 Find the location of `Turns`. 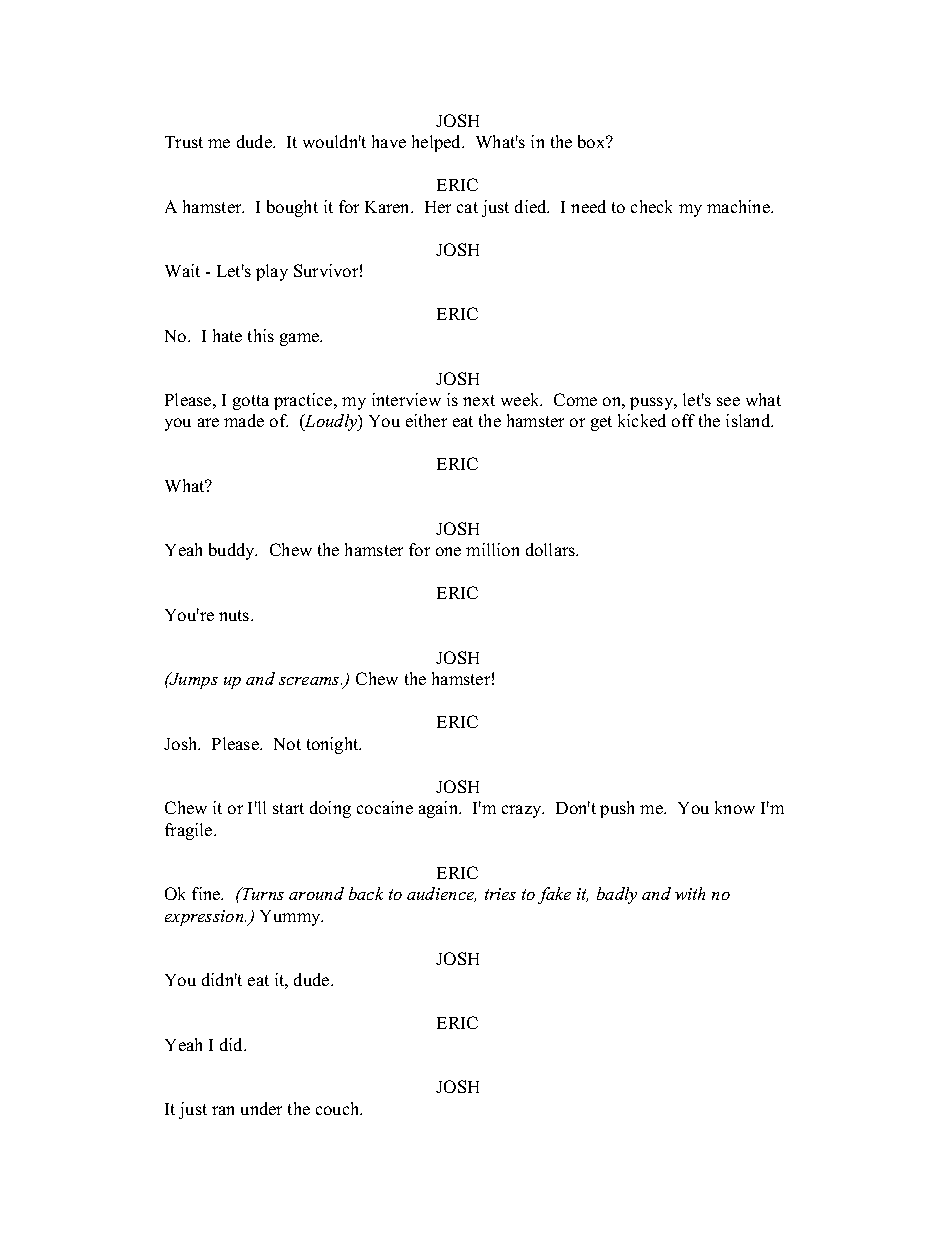

Turns is located at coordinates (262, 893).
